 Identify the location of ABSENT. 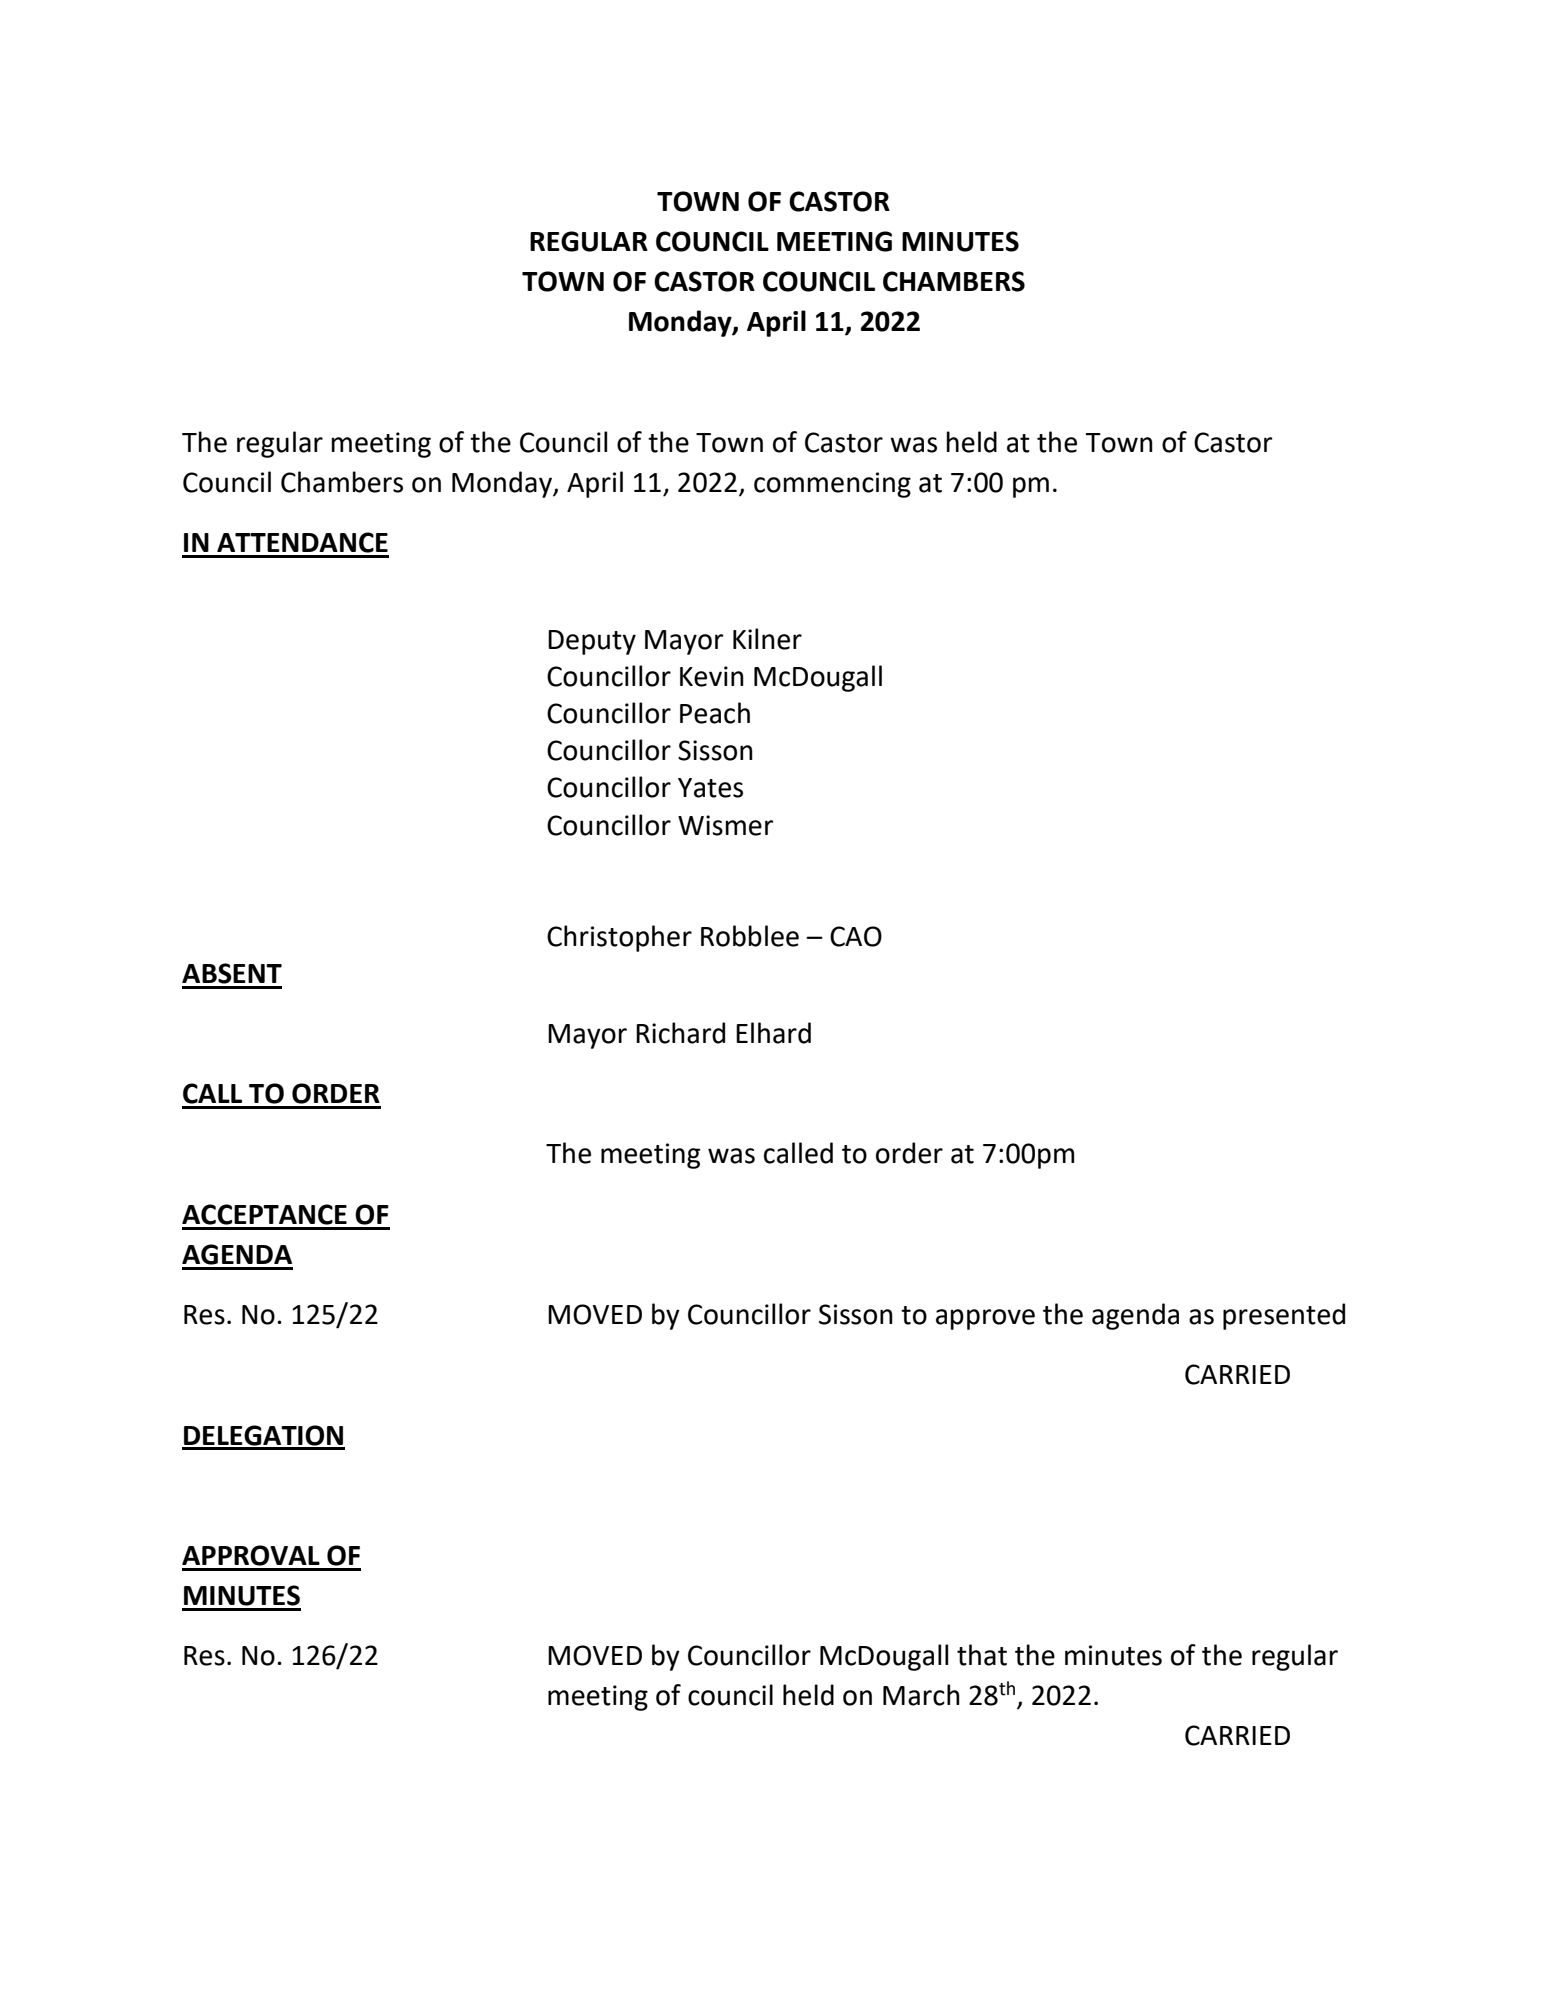
(232, 973).
